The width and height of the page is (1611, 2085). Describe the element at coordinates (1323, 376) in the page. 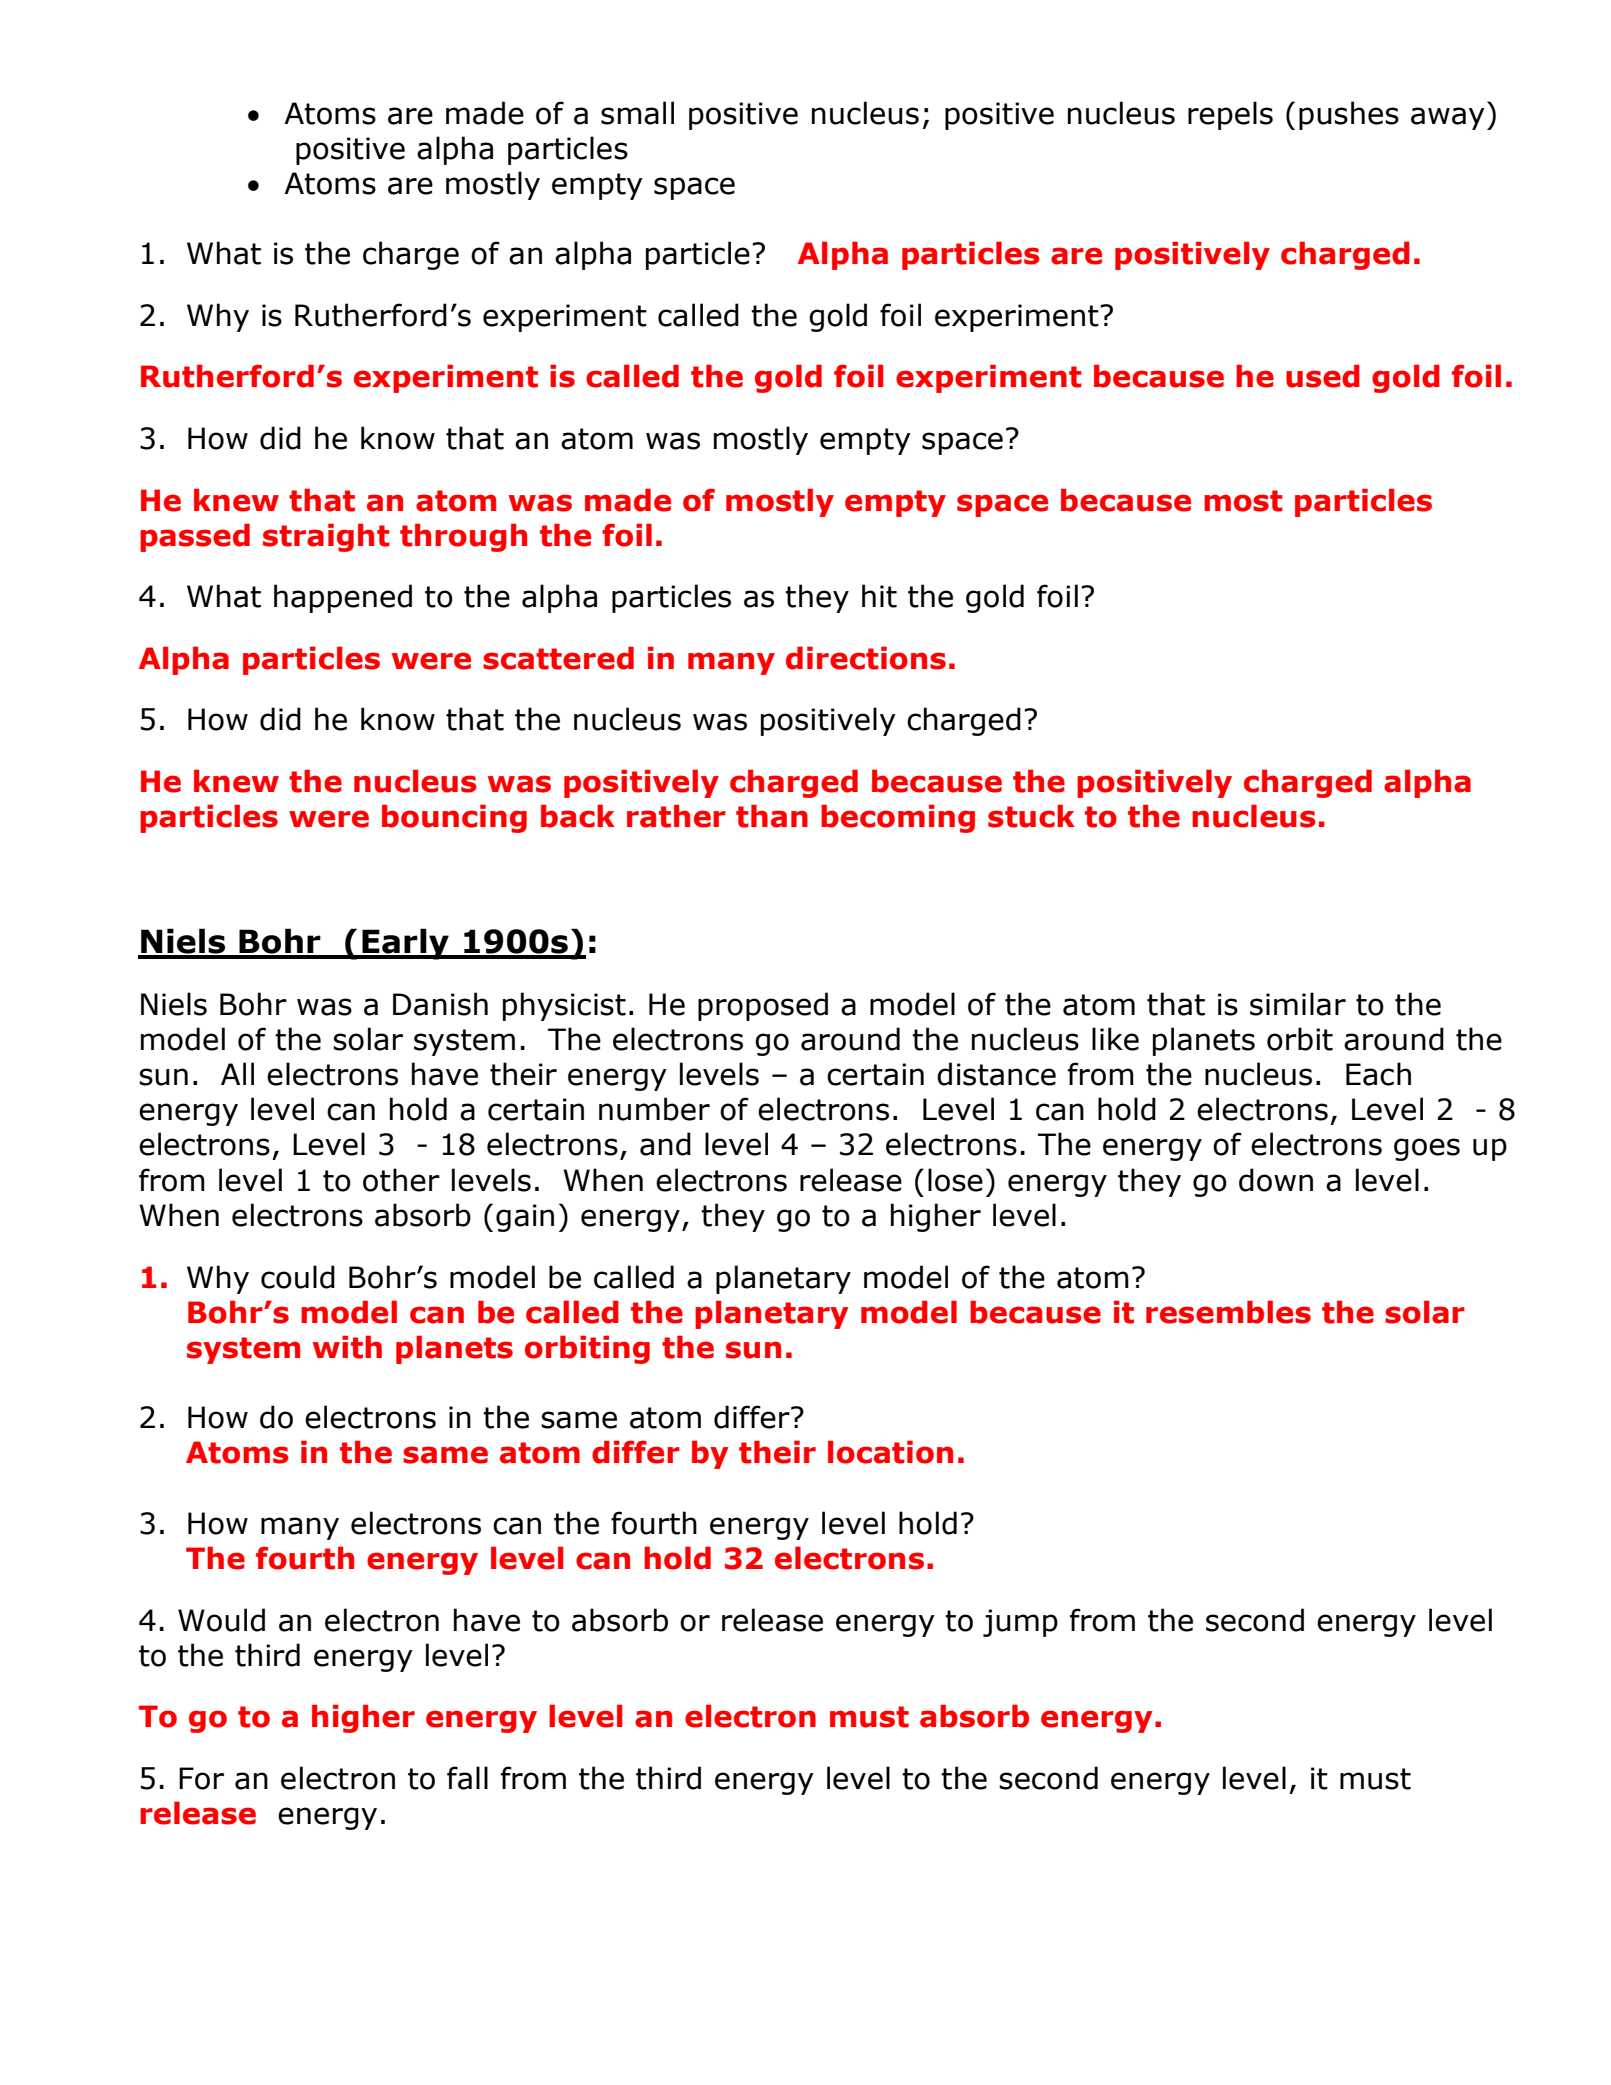

I see `used` at that location.
